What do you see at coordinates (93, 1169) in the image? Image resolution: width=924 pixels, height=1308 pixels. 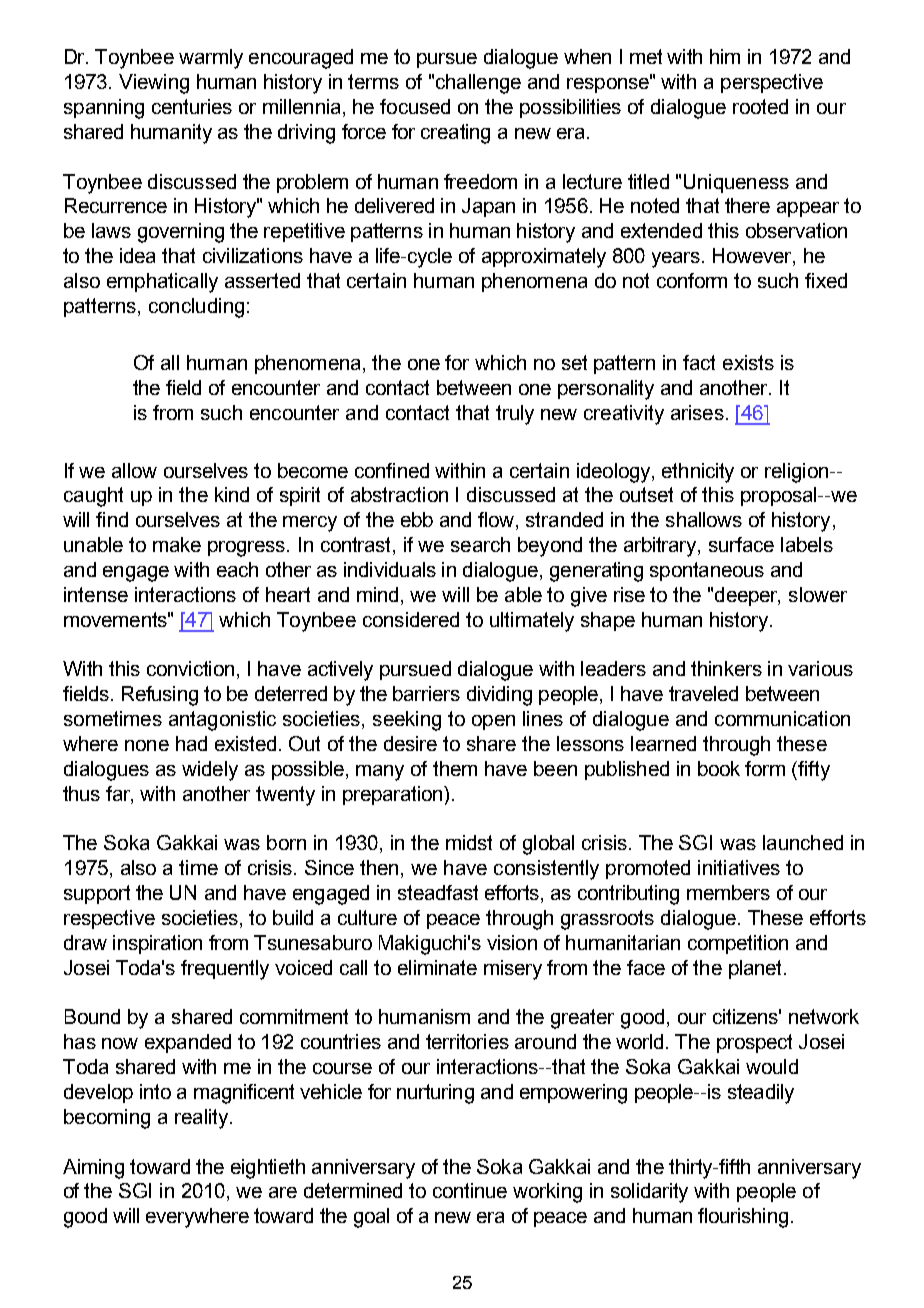 I see `Aiming` at bounding box center [93, 1169].
